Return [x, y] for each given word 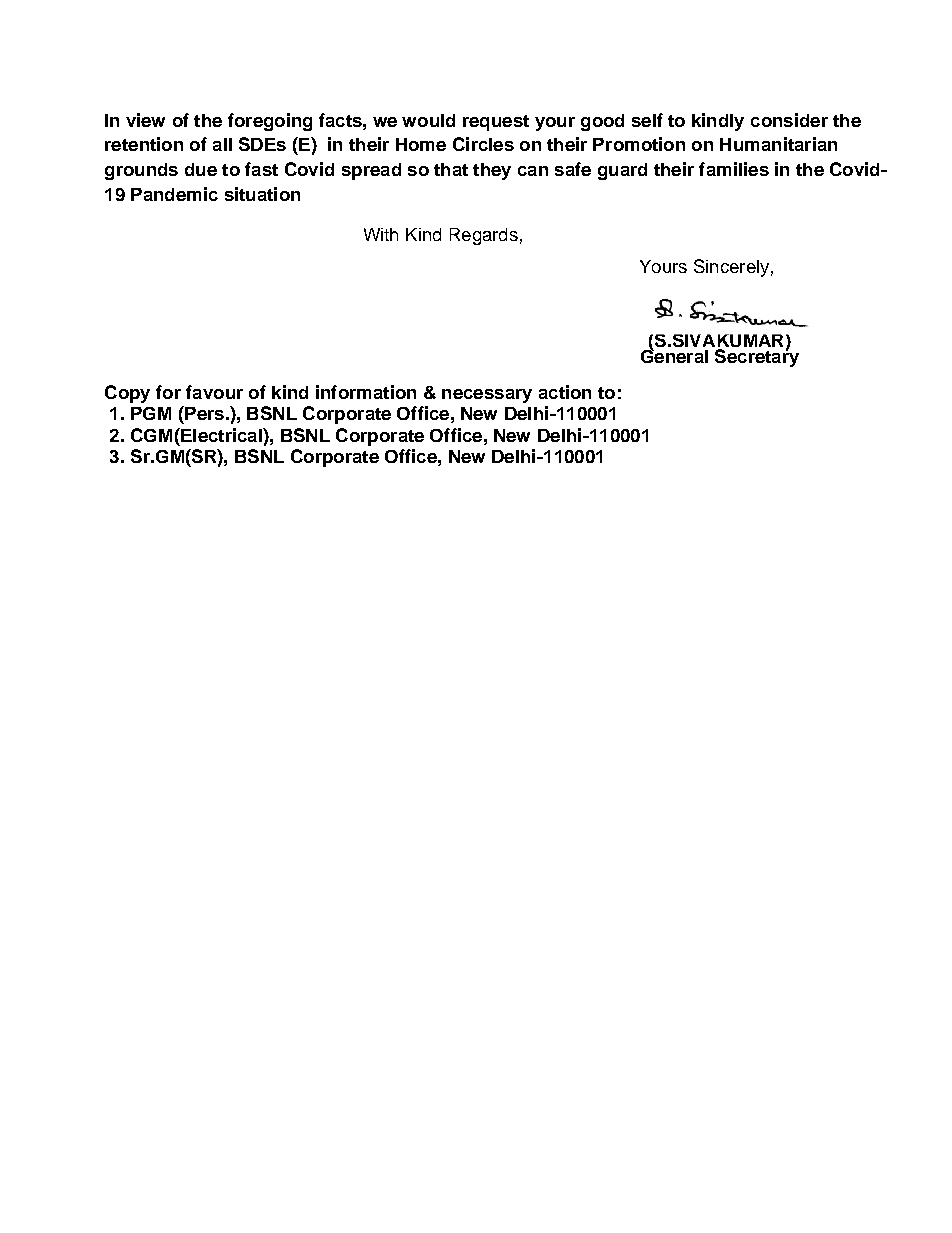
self [647, 120]
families [734, 169]
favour [214, 392]
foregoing [270, 122]
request [496, 123]
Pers [203, 413]
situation [262, 194]
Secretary [756, 356]
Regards [484, 236]
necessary [487, 396]
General [674, 355]
